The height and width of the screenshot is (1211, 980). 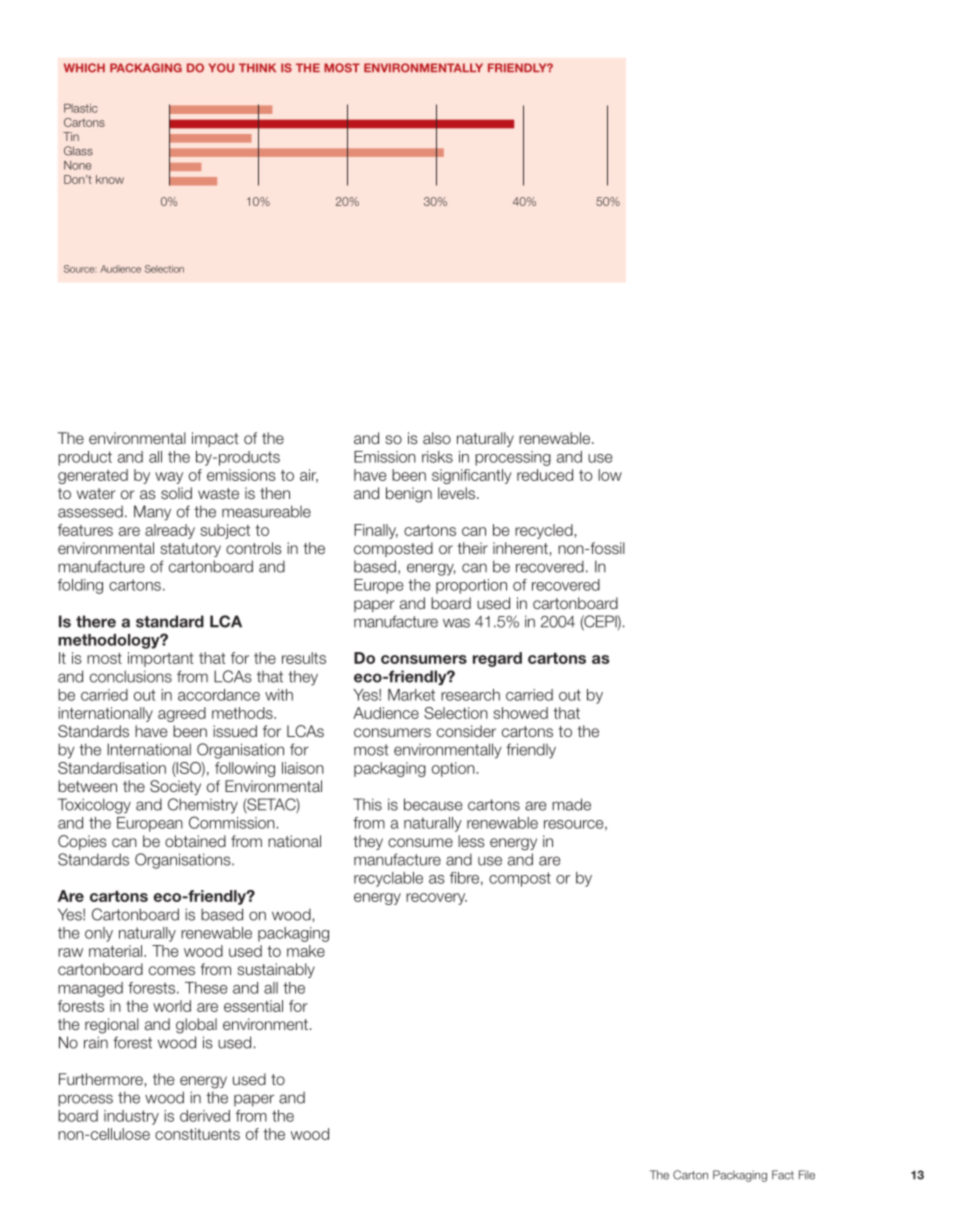 What do you see at coordinates (257, 67) in the screenshot?
I see `THINK` at bounding box center [257, 67].
